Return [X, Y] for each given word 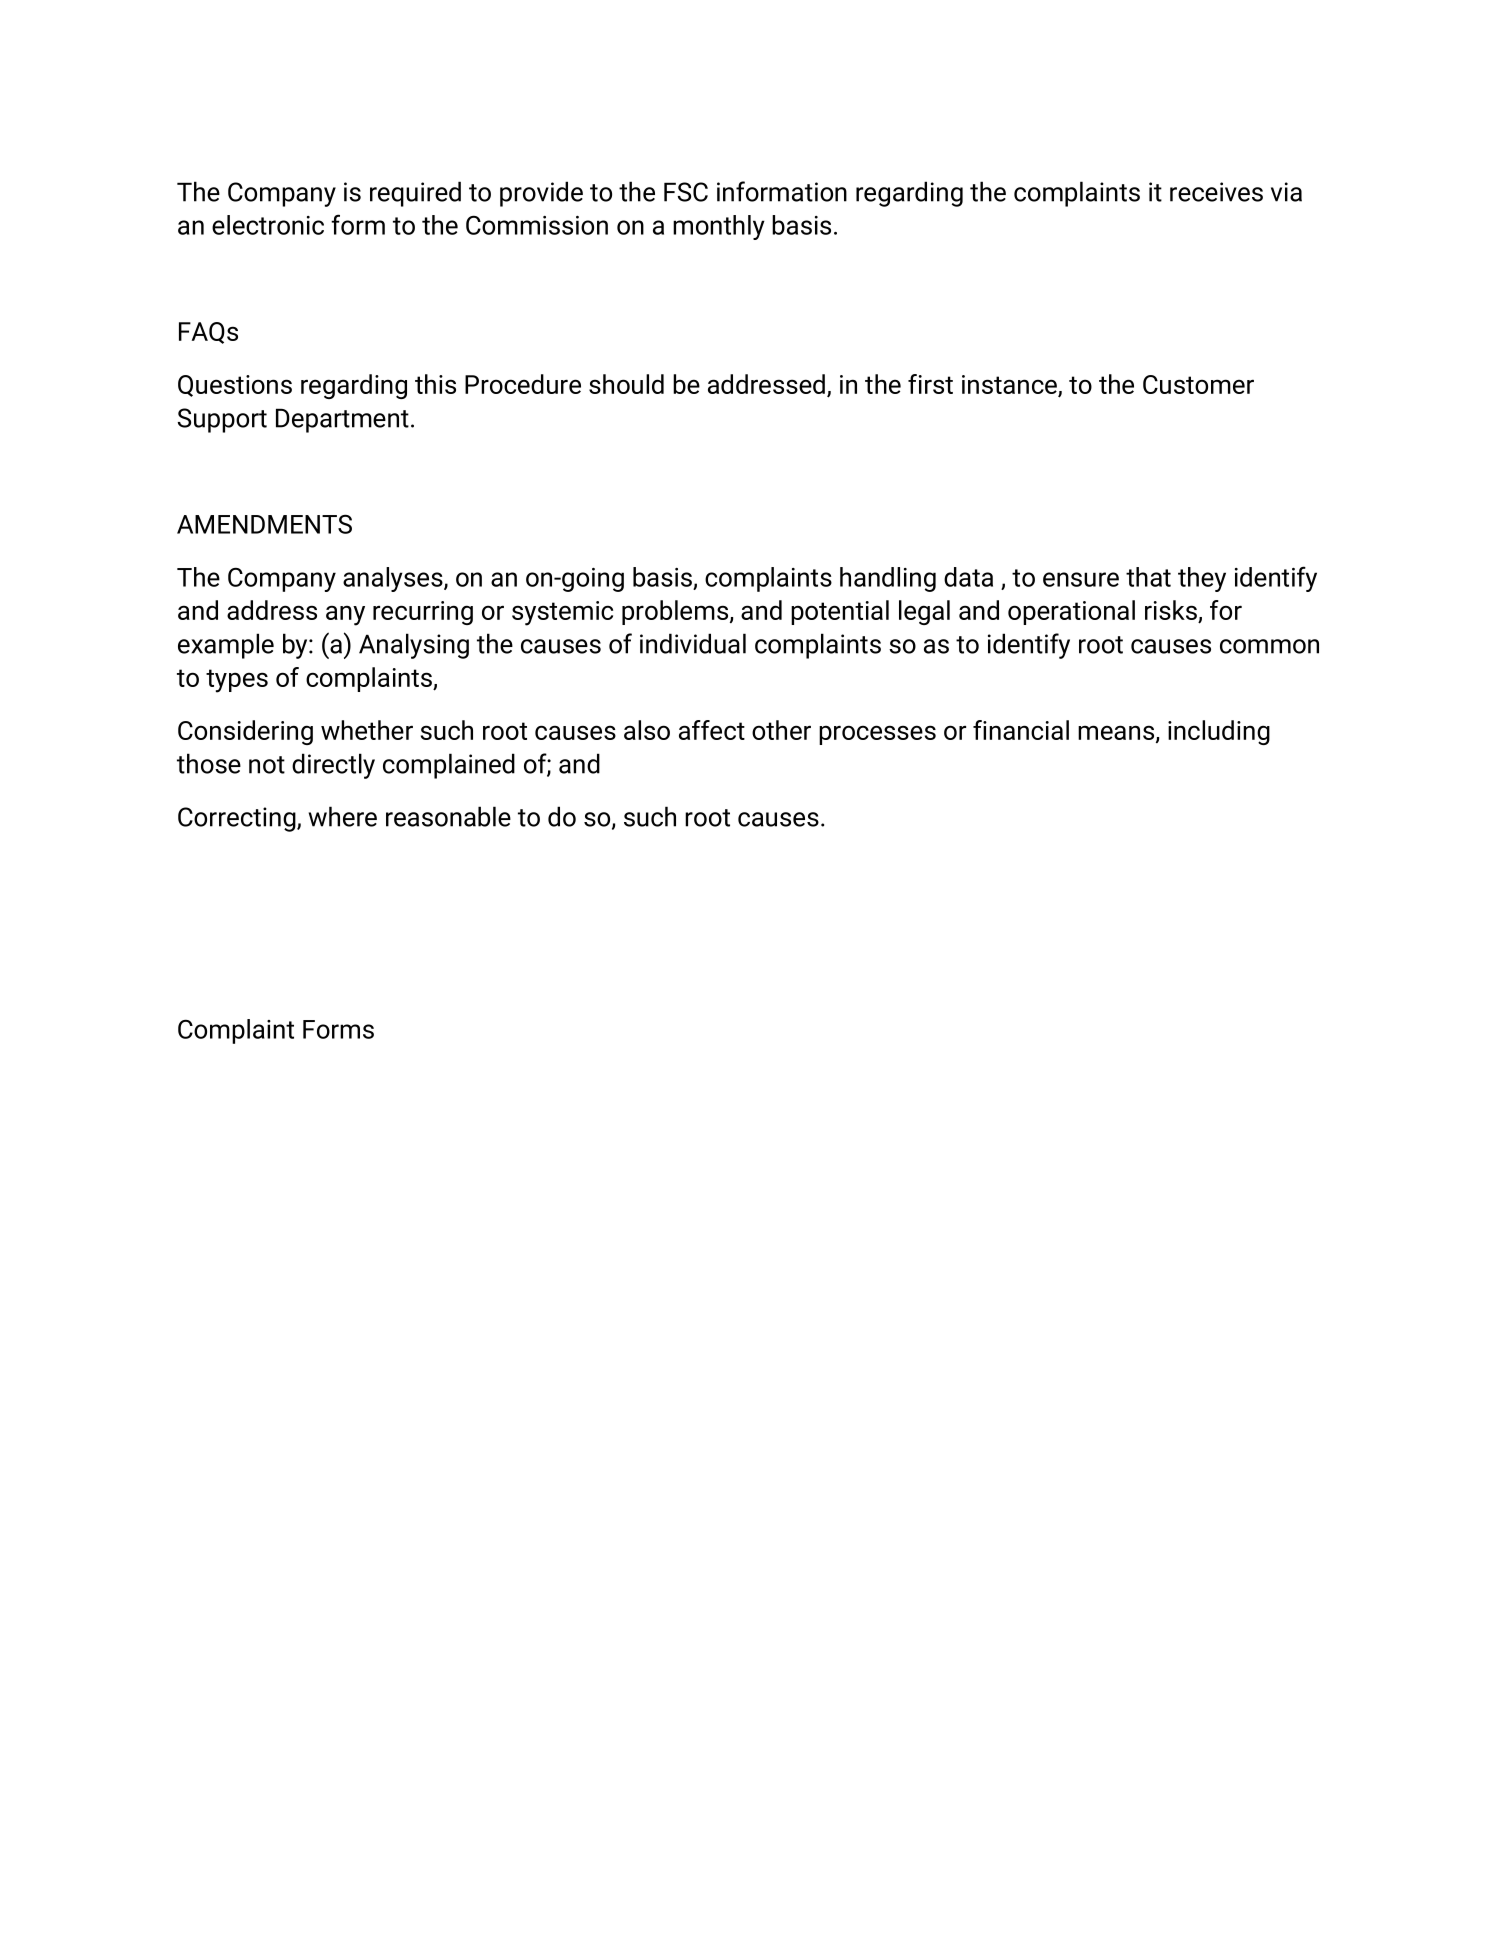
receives [1216, 192]
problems [676, 612]
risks [1172, 611]
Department [342, 420]
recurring [423, 613]
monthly [719, 227]
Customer [1198, 384]
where [343, 816]
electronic [268, 225]
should [626, 384]
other [781, 730]
